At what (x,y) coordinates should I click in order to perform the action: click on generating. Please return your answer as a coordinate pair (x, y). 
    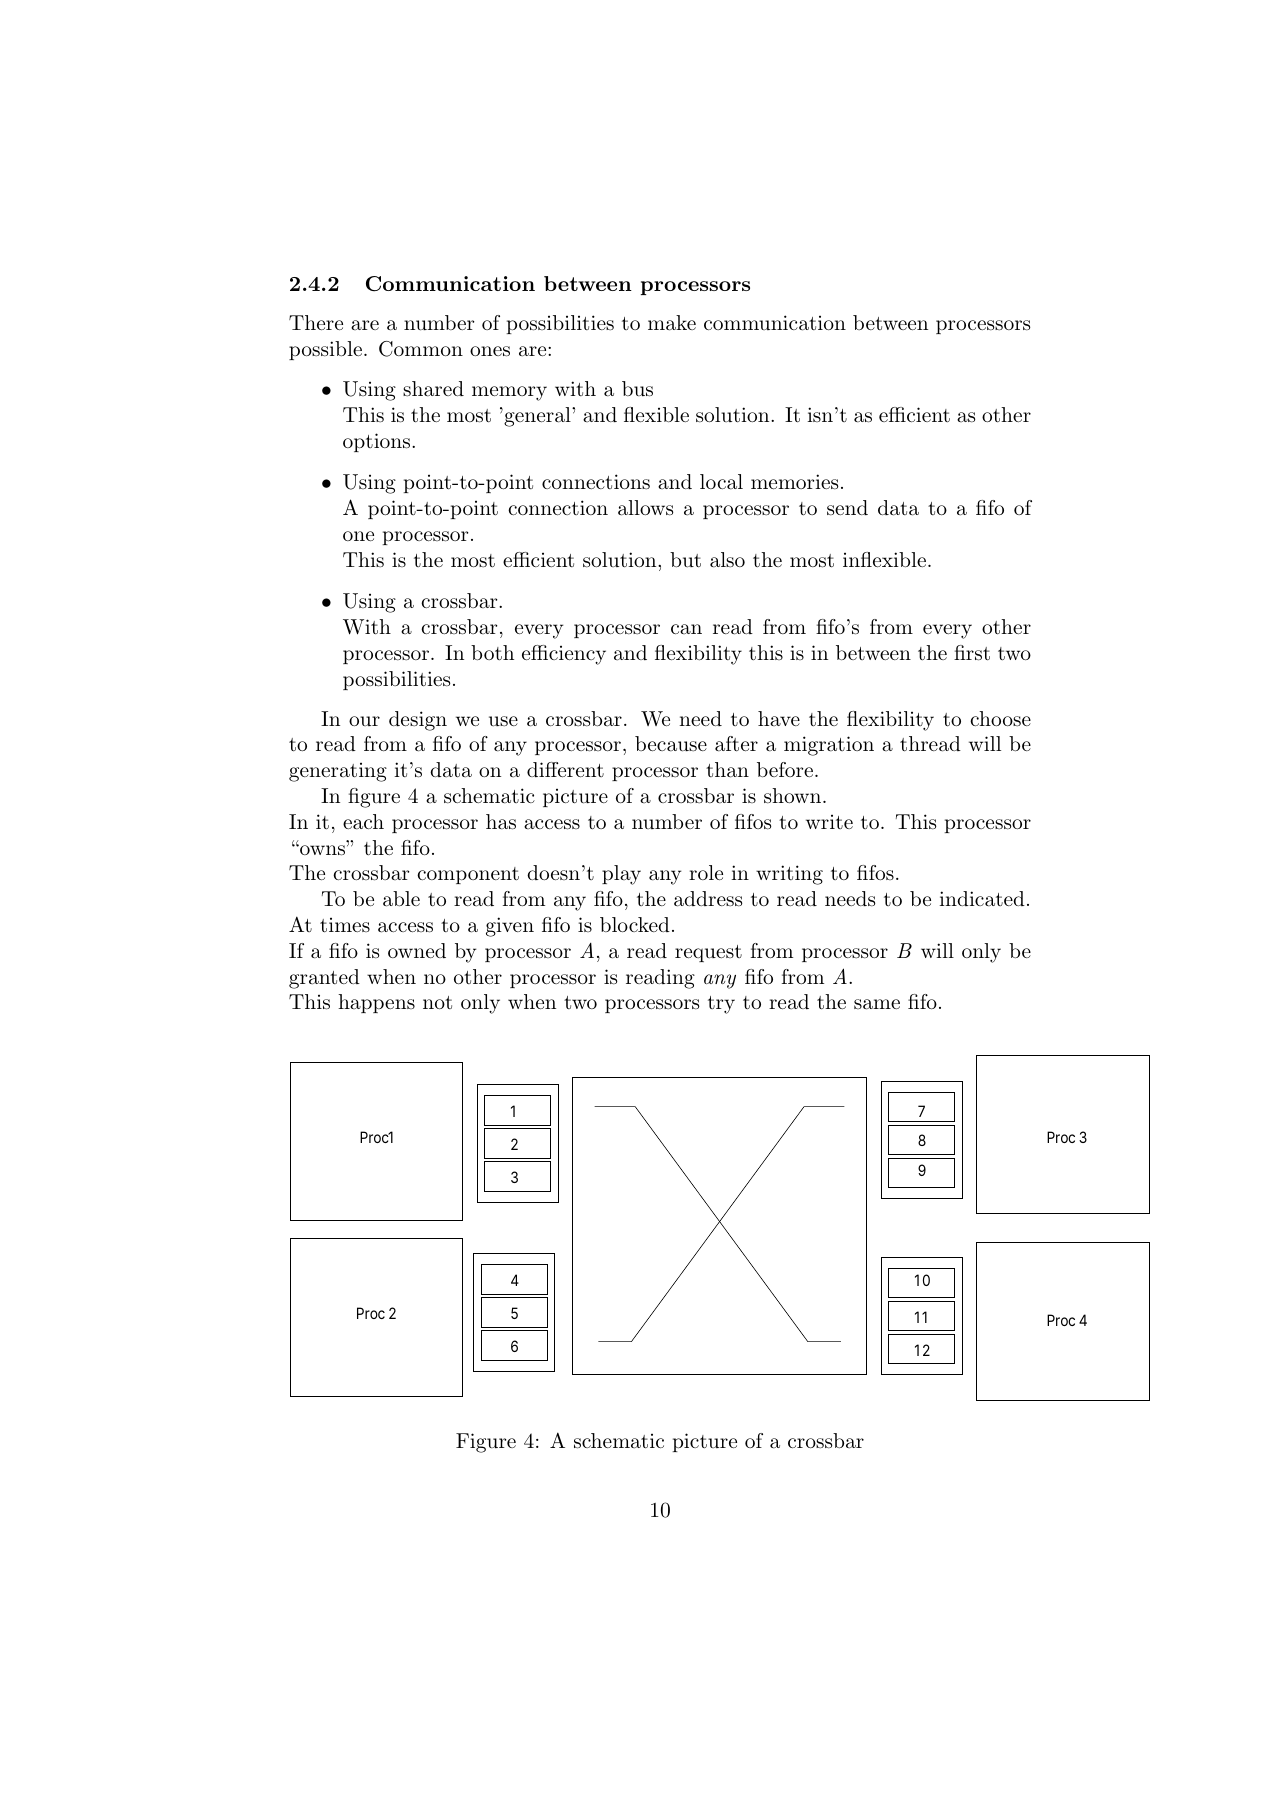
    Looking at the image, I should click on (338, 772).
